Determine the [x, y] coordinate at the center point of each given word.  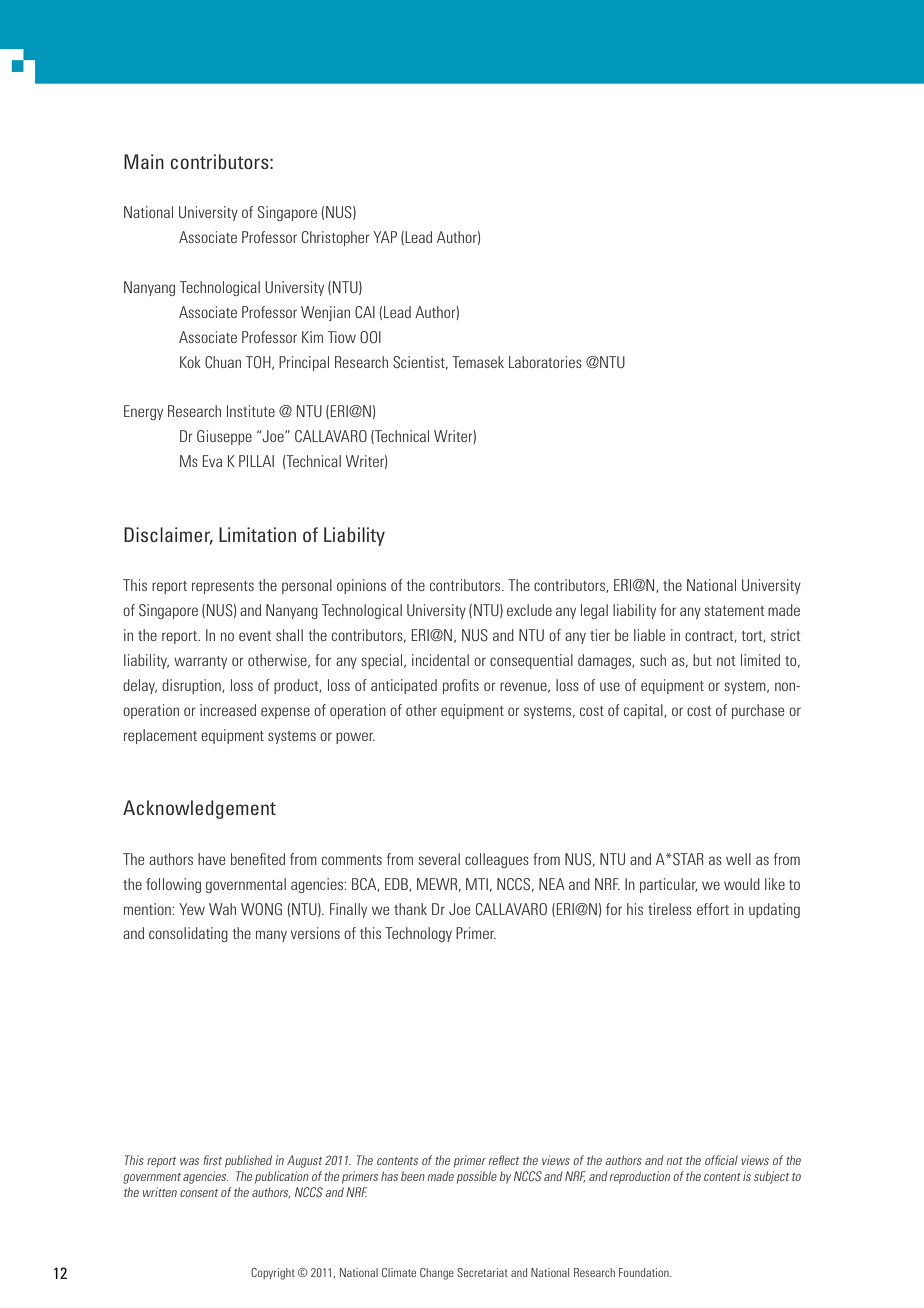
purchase [758, 711]
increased [228, 710]
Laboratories [545, 362]
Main [144, 161]
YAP [385, 237]
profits [461, 686]
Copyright [273, 1274]
